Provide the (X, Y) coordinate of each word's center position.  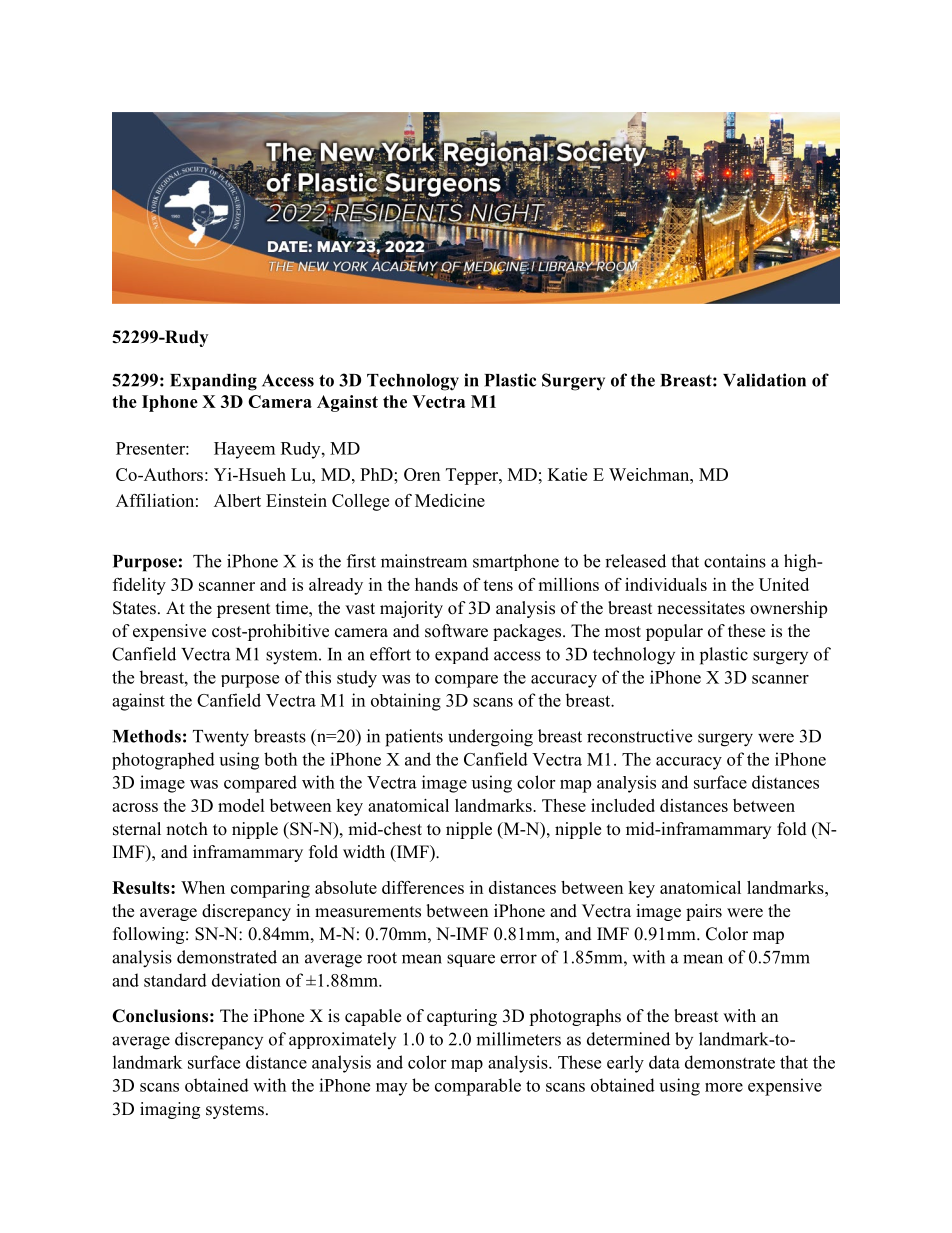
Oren (422, 474)
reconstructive (639, 736)
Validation (764, 380)
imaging (170, 1110)
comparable (478, 1087)
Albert (237, 500)
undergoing (490, 738)
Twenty (221, 738)
